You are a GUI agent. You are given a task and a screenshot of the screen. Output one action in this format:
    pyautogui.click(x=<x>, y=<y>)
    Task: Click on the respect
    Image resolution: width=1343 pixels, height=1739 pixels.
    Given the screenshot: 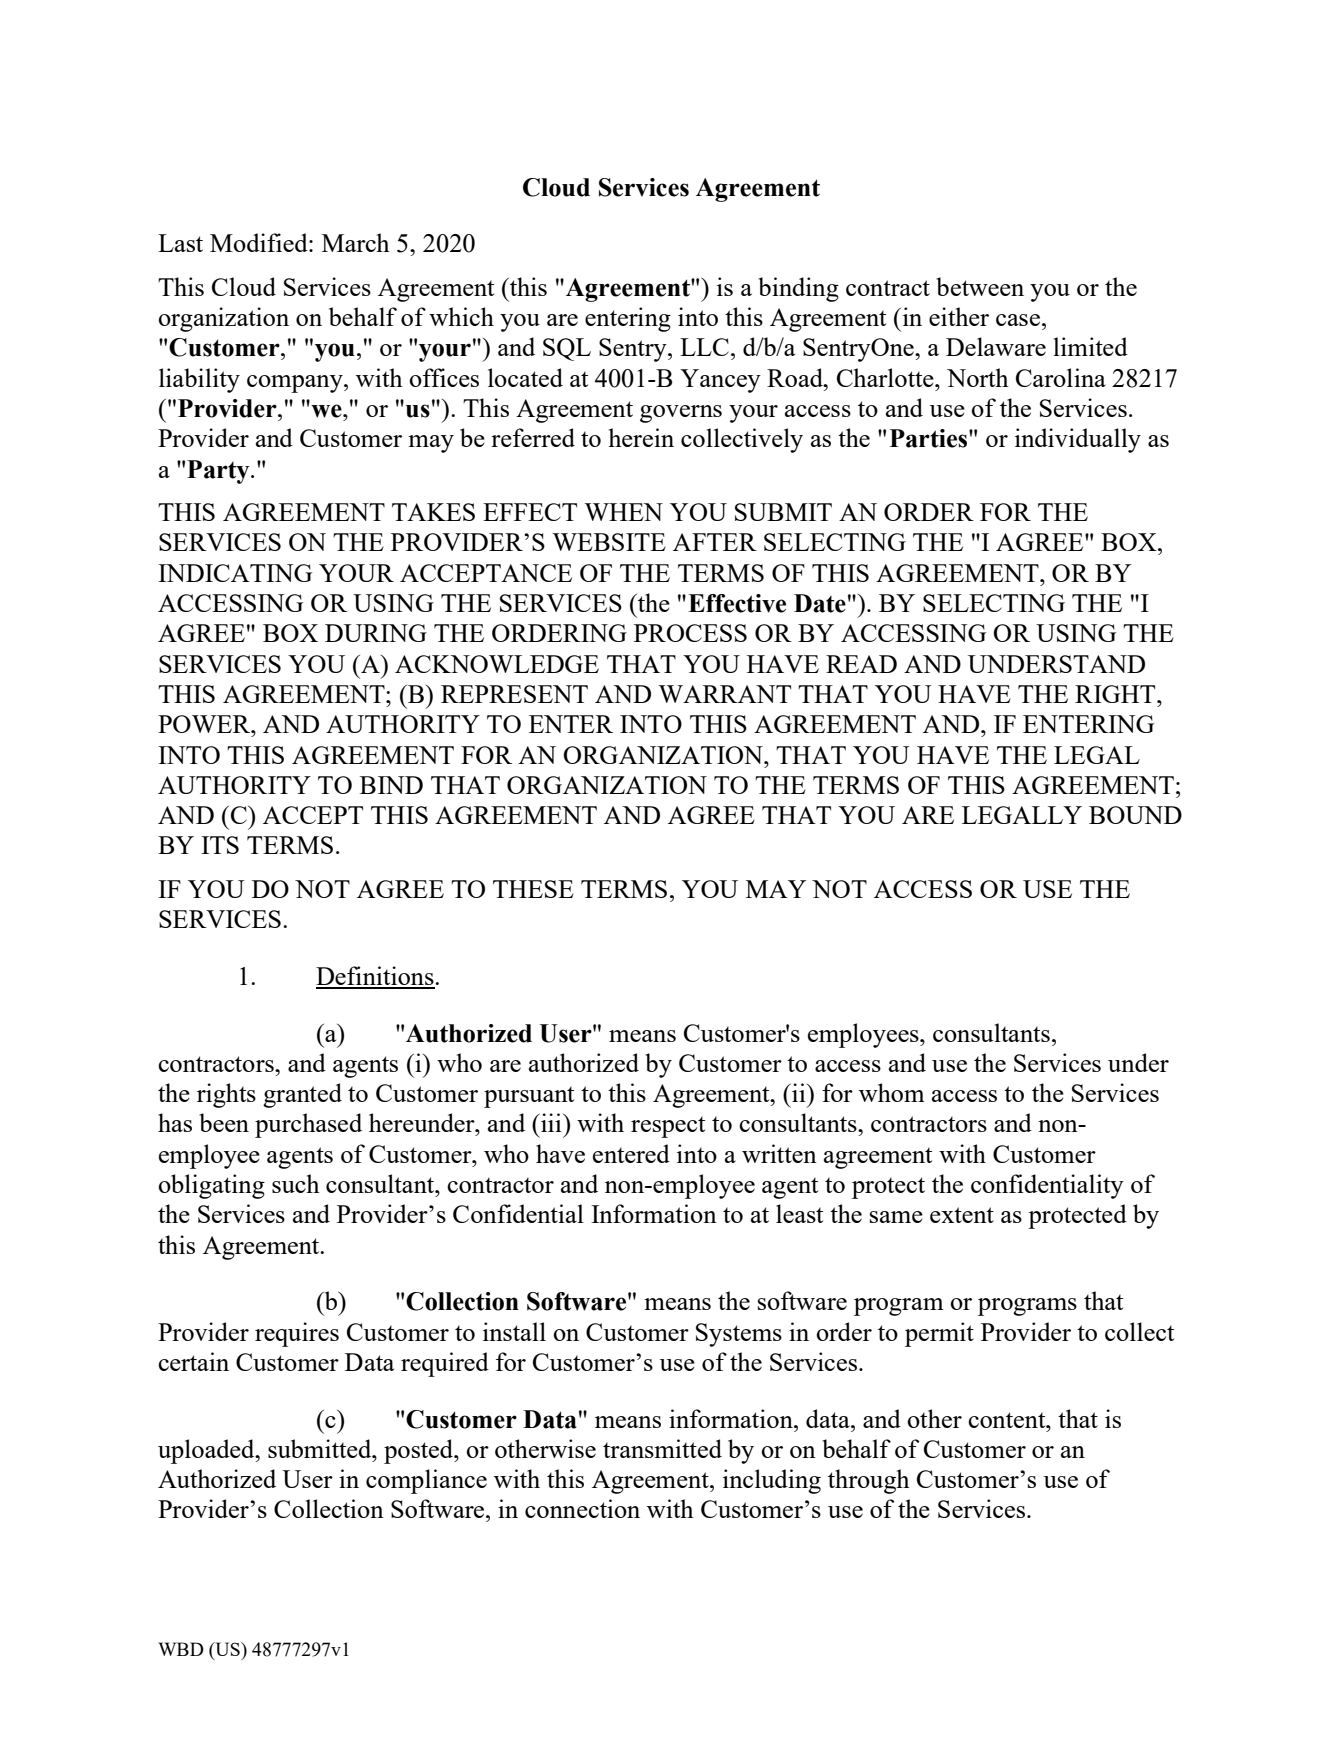 What is the action you would take?
    pyautogui.click(x=668, y=1127)
